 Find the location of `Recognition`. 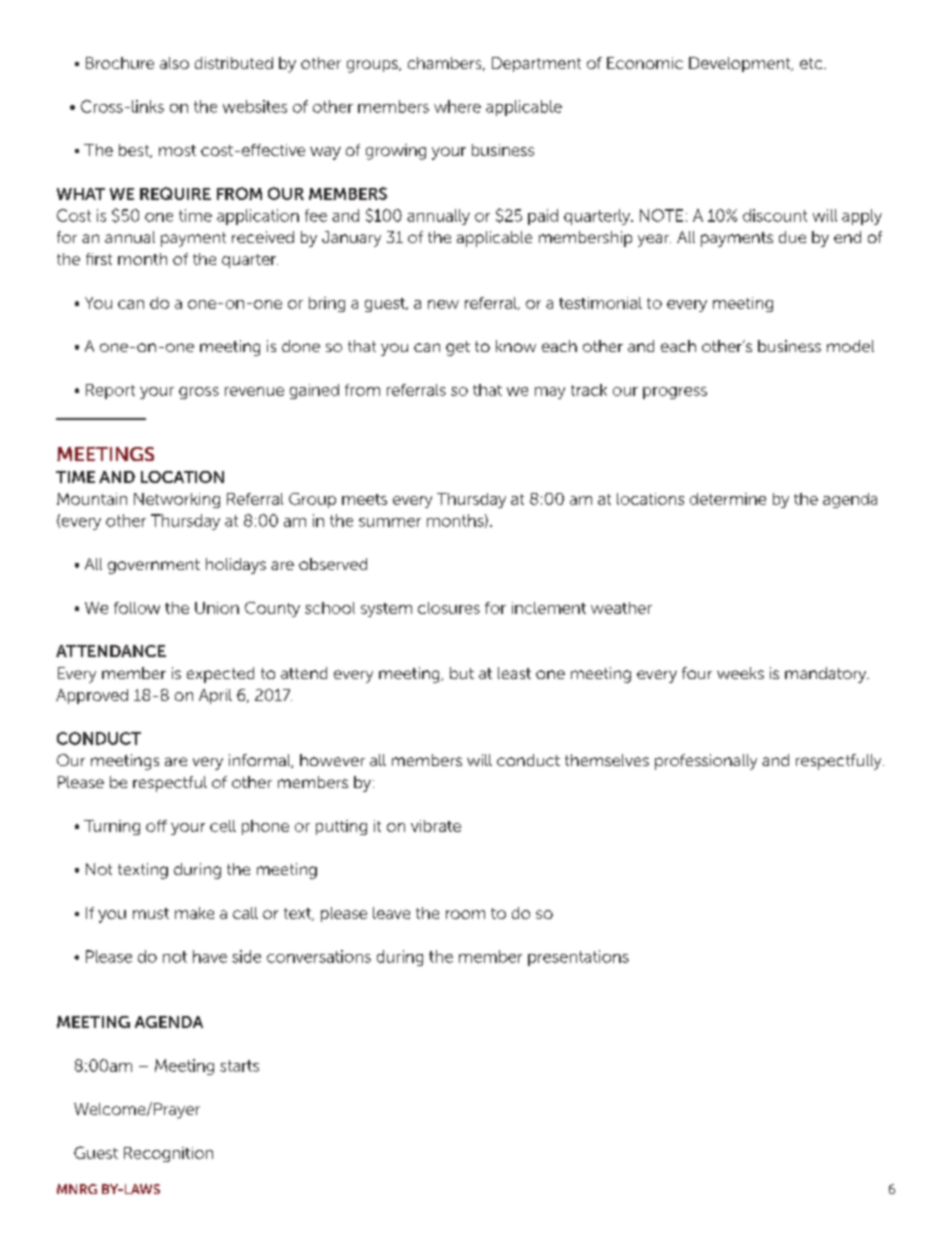

Recognition is located at coordinates (168, 1154).
